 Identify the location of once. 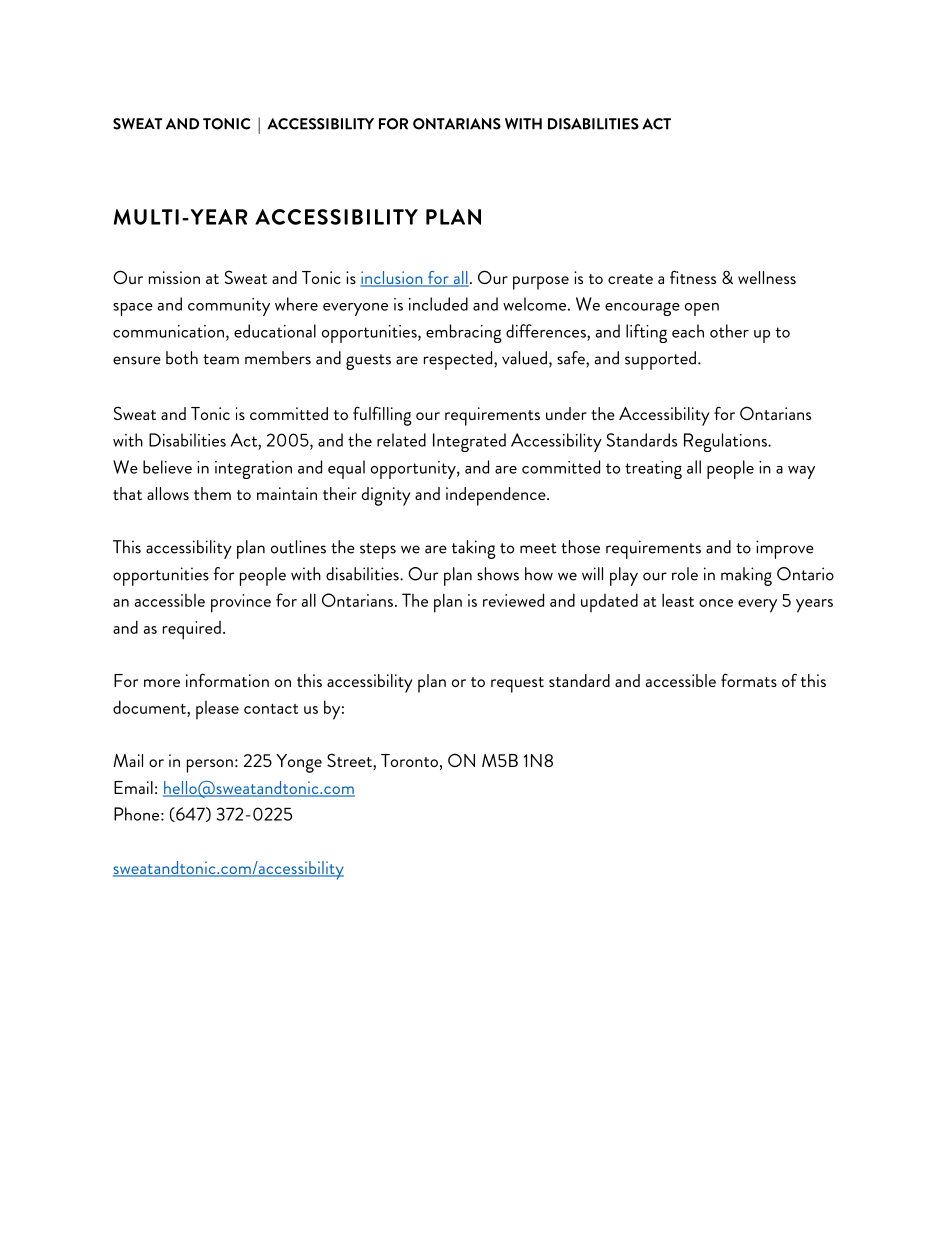
(716, 603).
